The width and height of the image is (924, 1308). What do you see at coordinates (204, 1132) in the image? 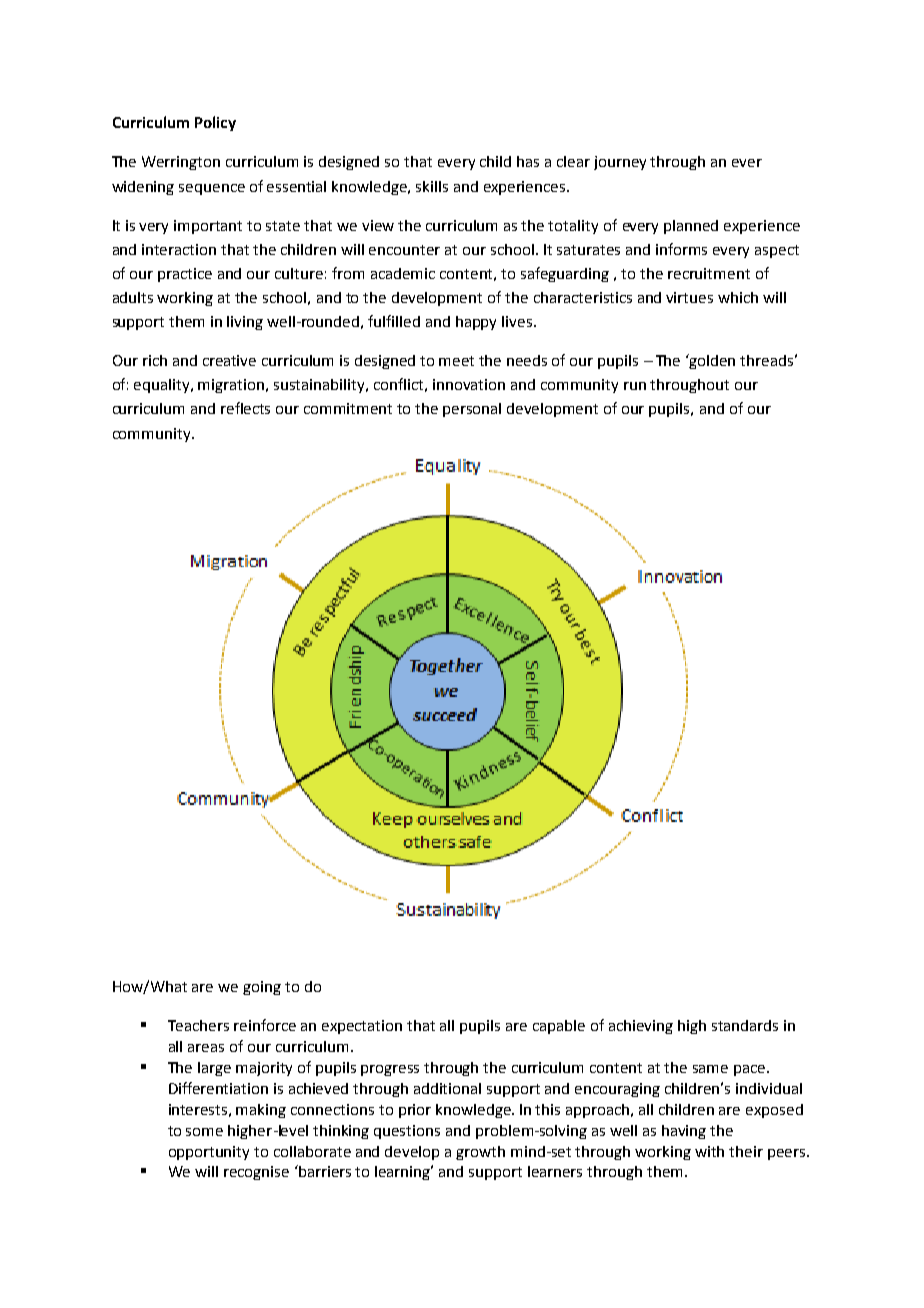
I see `some` at bounding box center [204, 1132].
